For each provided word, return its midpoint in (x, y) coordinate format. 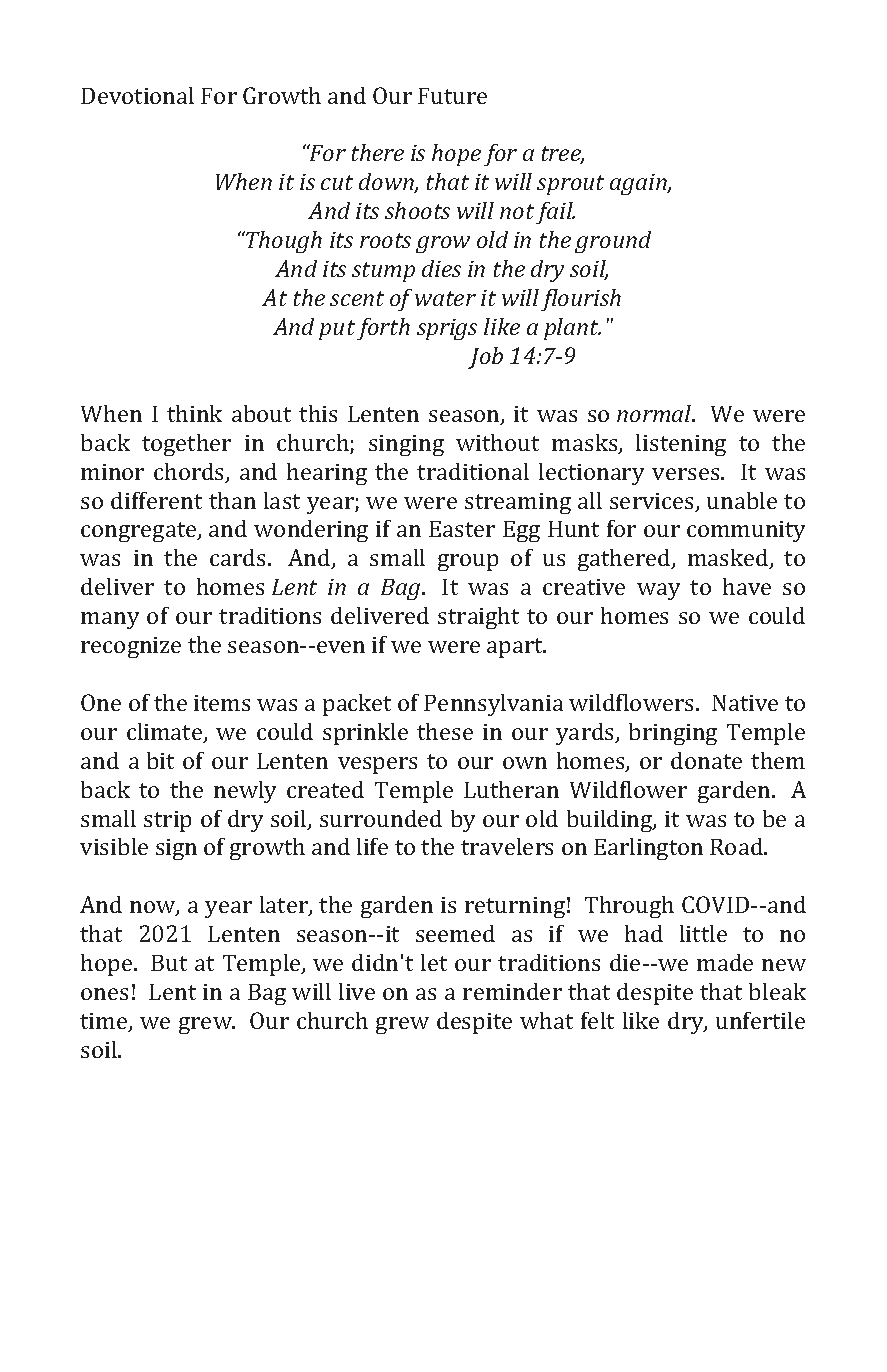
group (468, 562)
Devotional (137, 95)
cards (237, 557)
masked (729, 559)
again (639, 184)
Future (452, 96)
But (169, 963)
